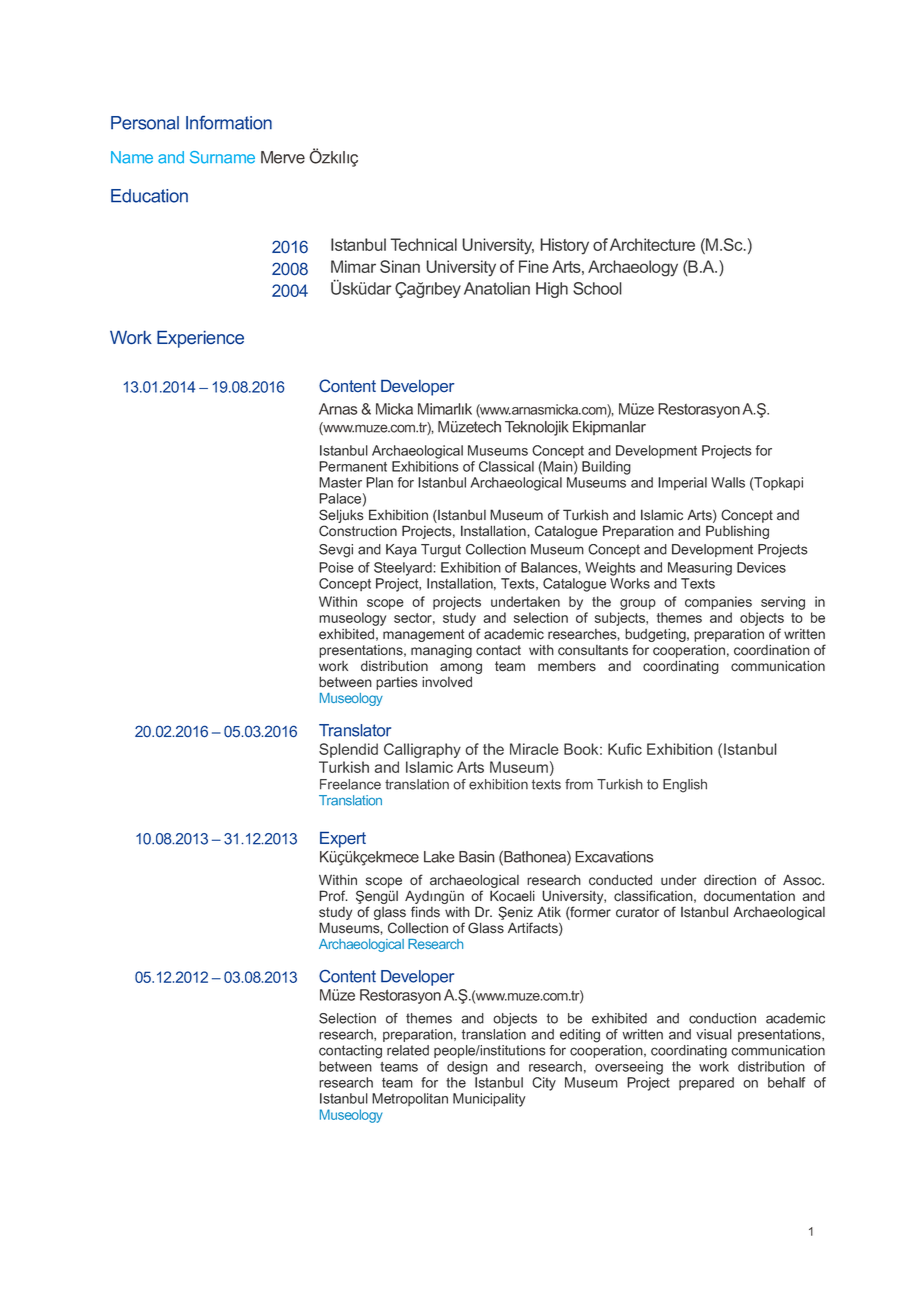 The height and width of the screenshot is (1308, 924). Describe the element at coordinates (652, 244) in the screenshot. I see `Architecture` at that location.
